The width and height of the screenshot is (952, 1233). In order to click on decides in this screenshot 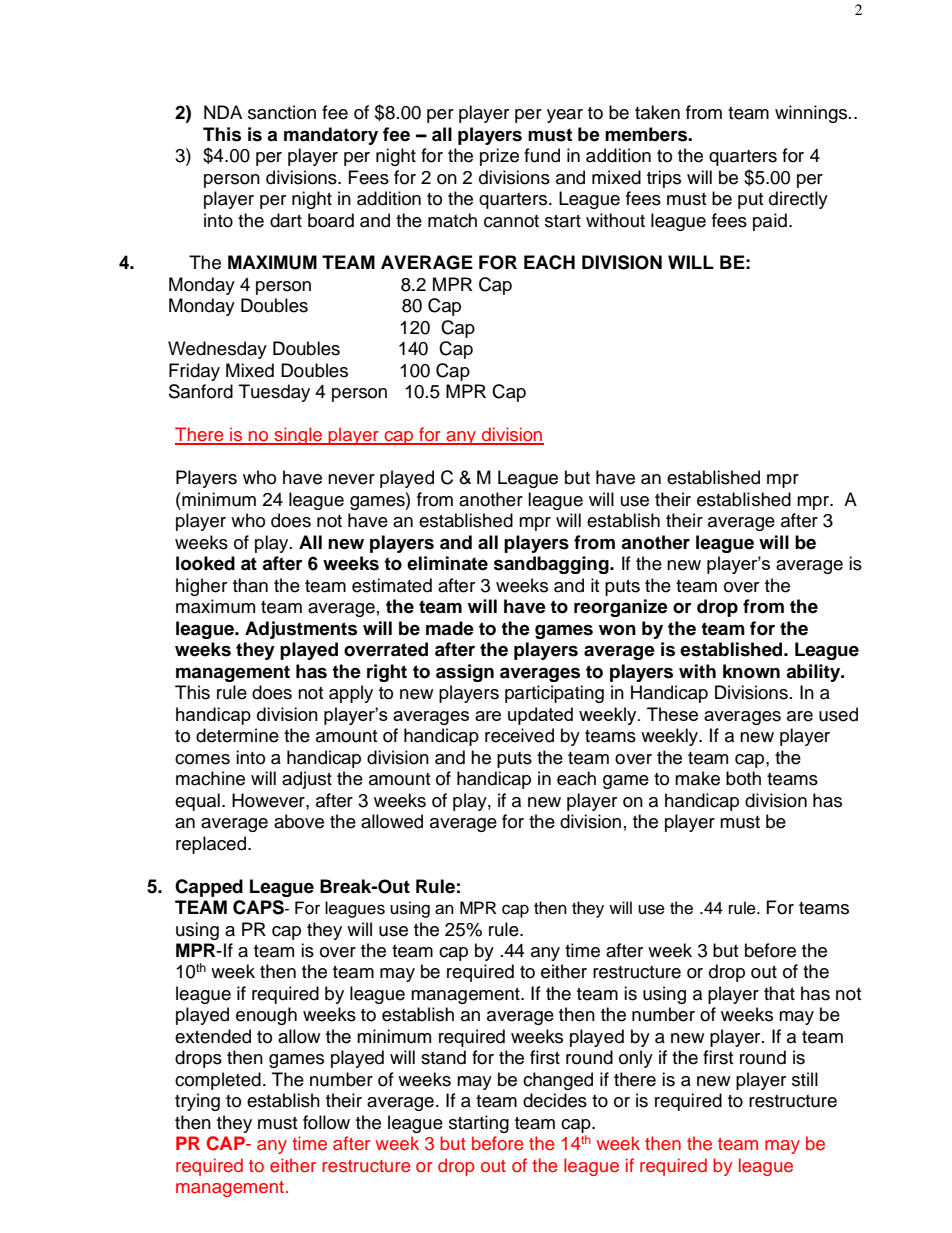, I will do `click(555, 1100)`.
